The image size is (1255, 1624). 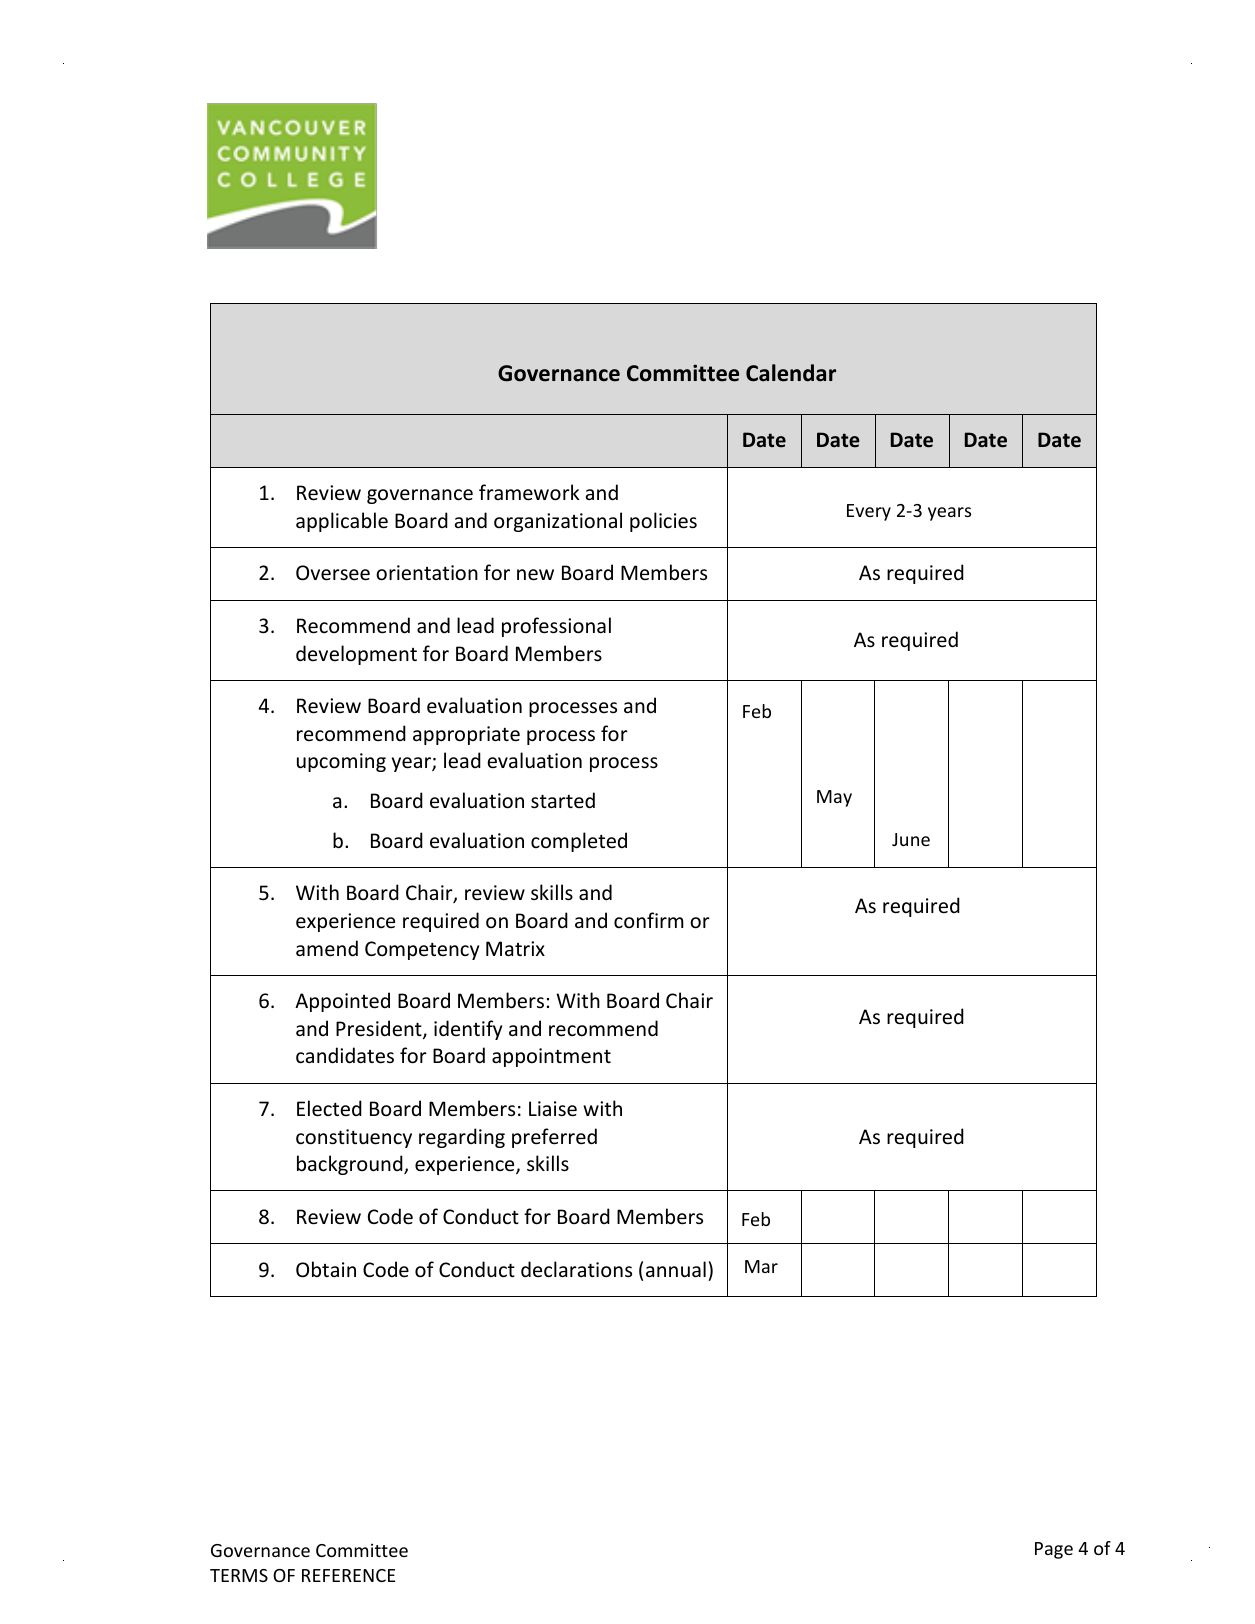 I want to click on started, so click(x=563, y=800).
